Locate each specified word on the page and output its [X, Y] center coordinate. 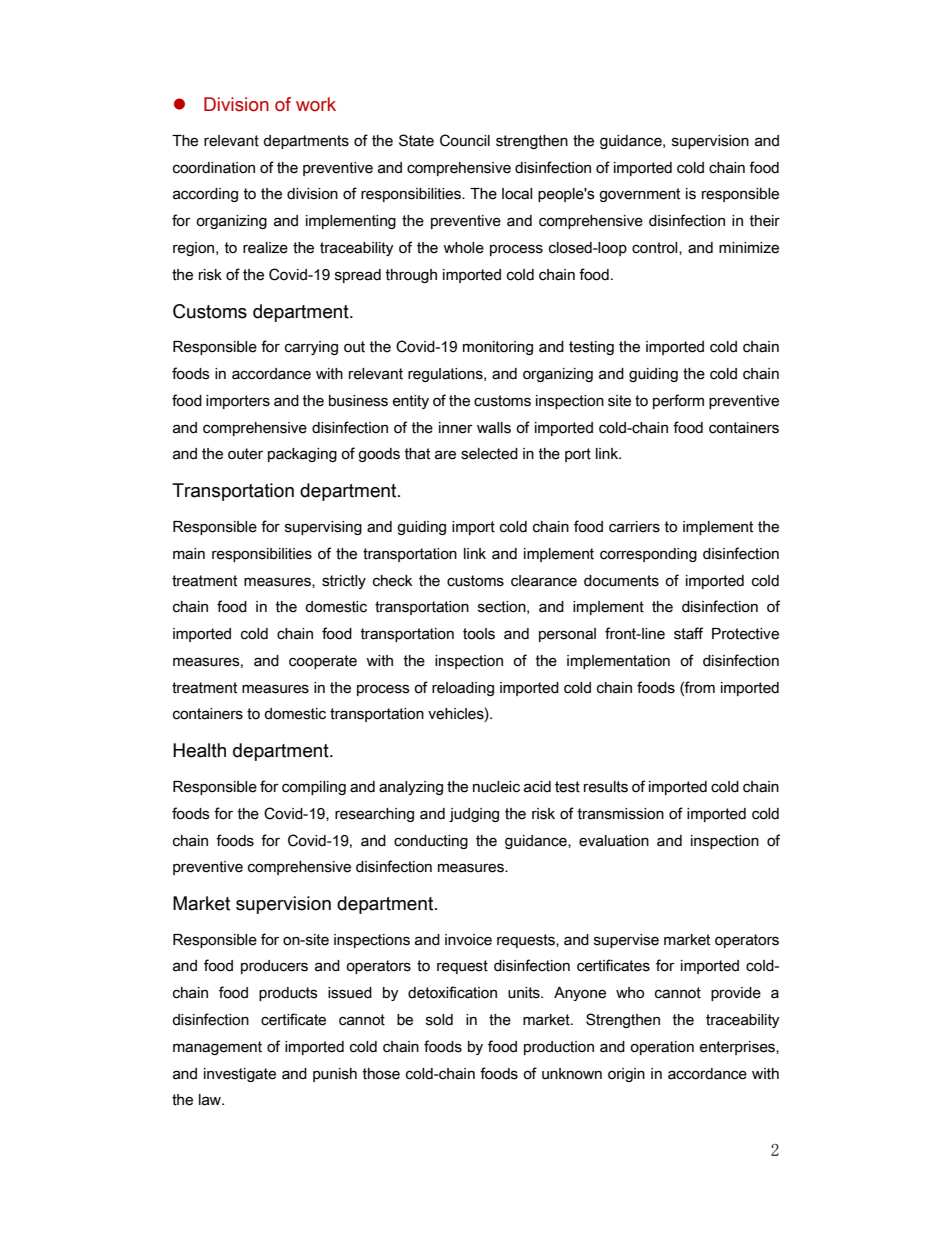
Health [199, 750]
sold [439, 1020]
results [606, 787]
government [639, 195]
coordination [214, 168]
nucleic [496, 787]
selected [489, 454]
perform [678, 401]
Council [465, 140]
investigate [240, 1075]
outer [245, 454]
